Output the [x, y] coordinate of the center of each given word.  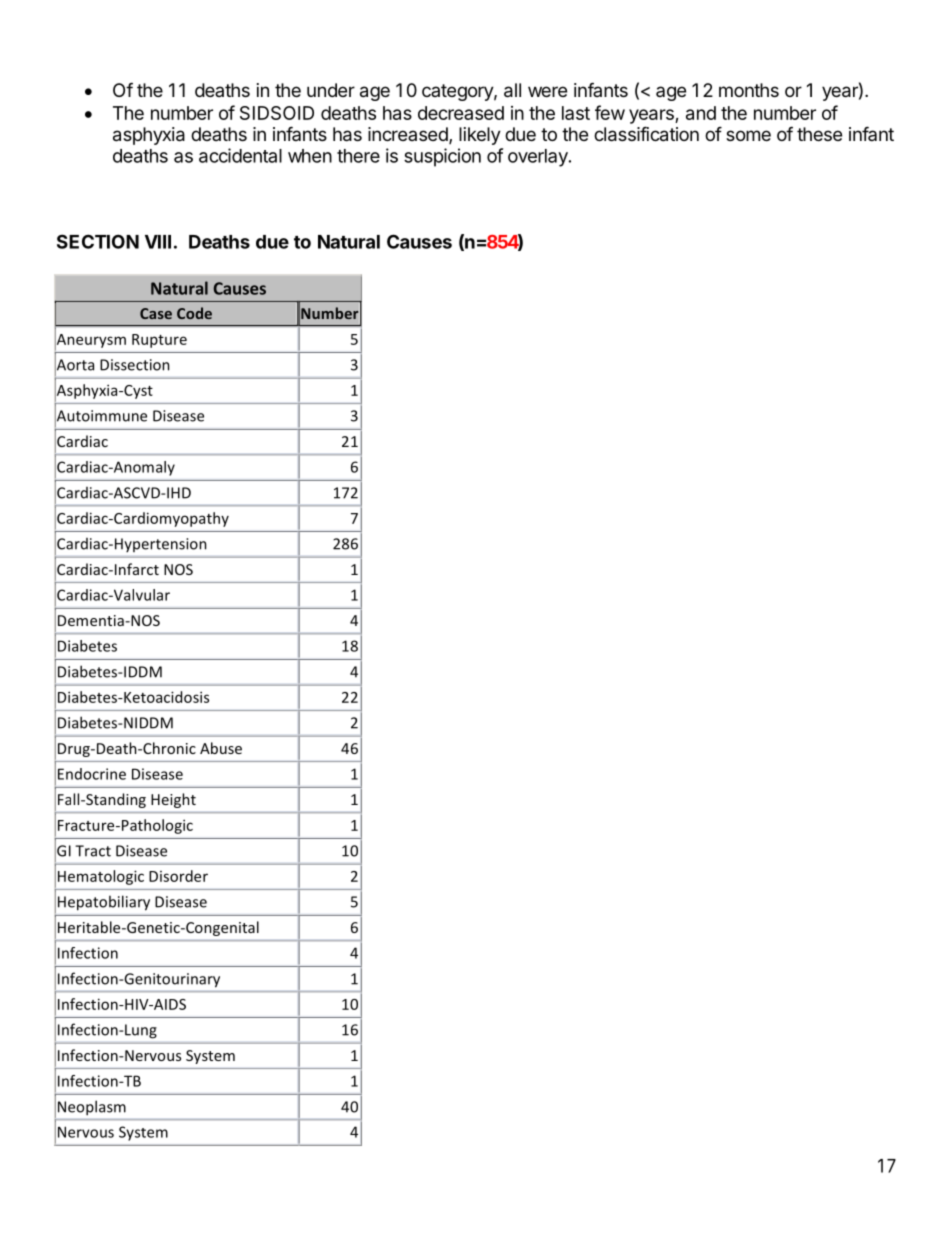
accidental [240, 155]
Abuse [221, 748]
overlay [539, 158]
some [748, 135]
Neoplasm [92, 1108]
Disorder [178, 876]
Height [173, 800]
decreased [461, 113]
